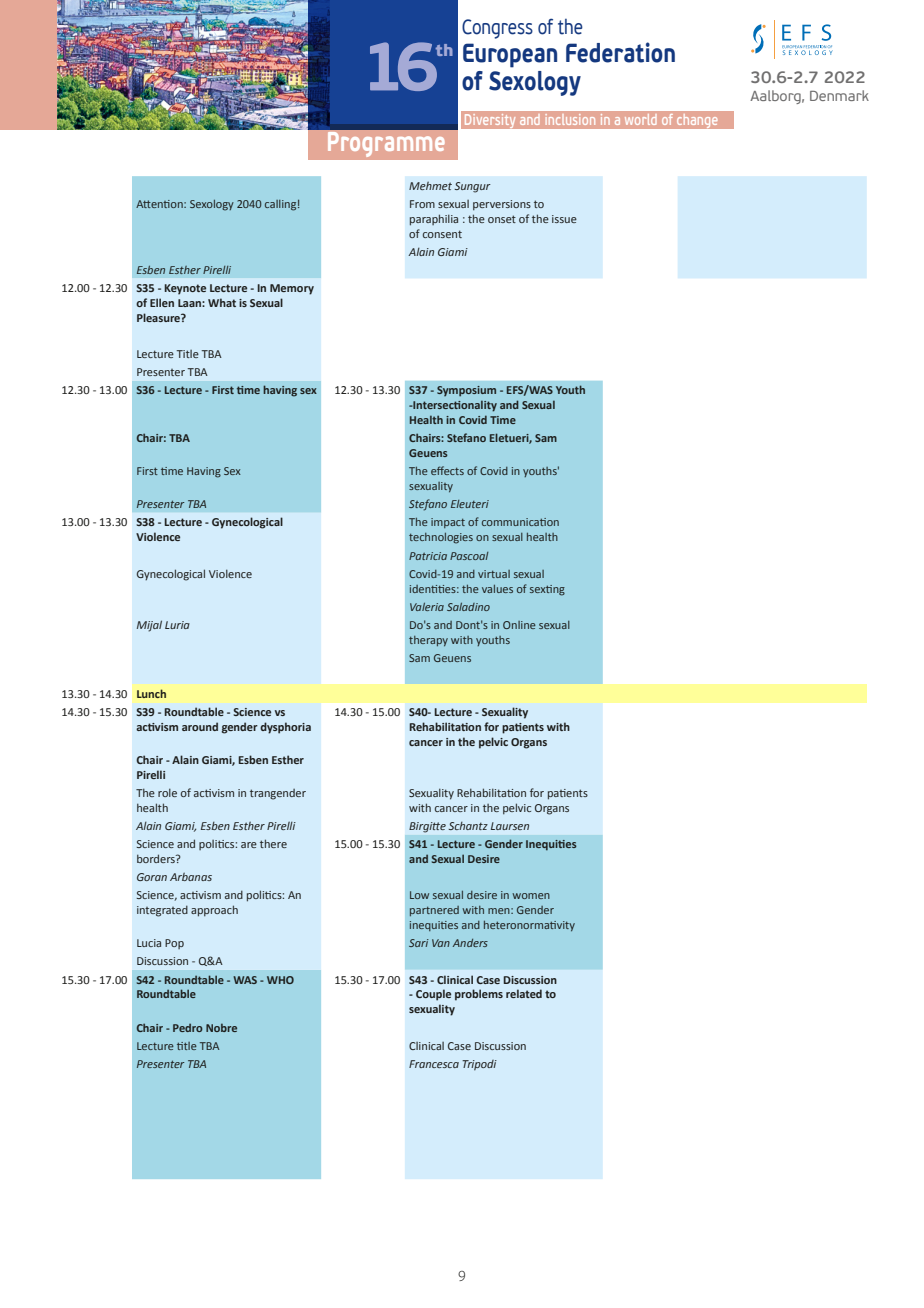 This page has height=1308, width=924. Describe the element at coordinates (222, 302) in the page. I see `What` at that location.
